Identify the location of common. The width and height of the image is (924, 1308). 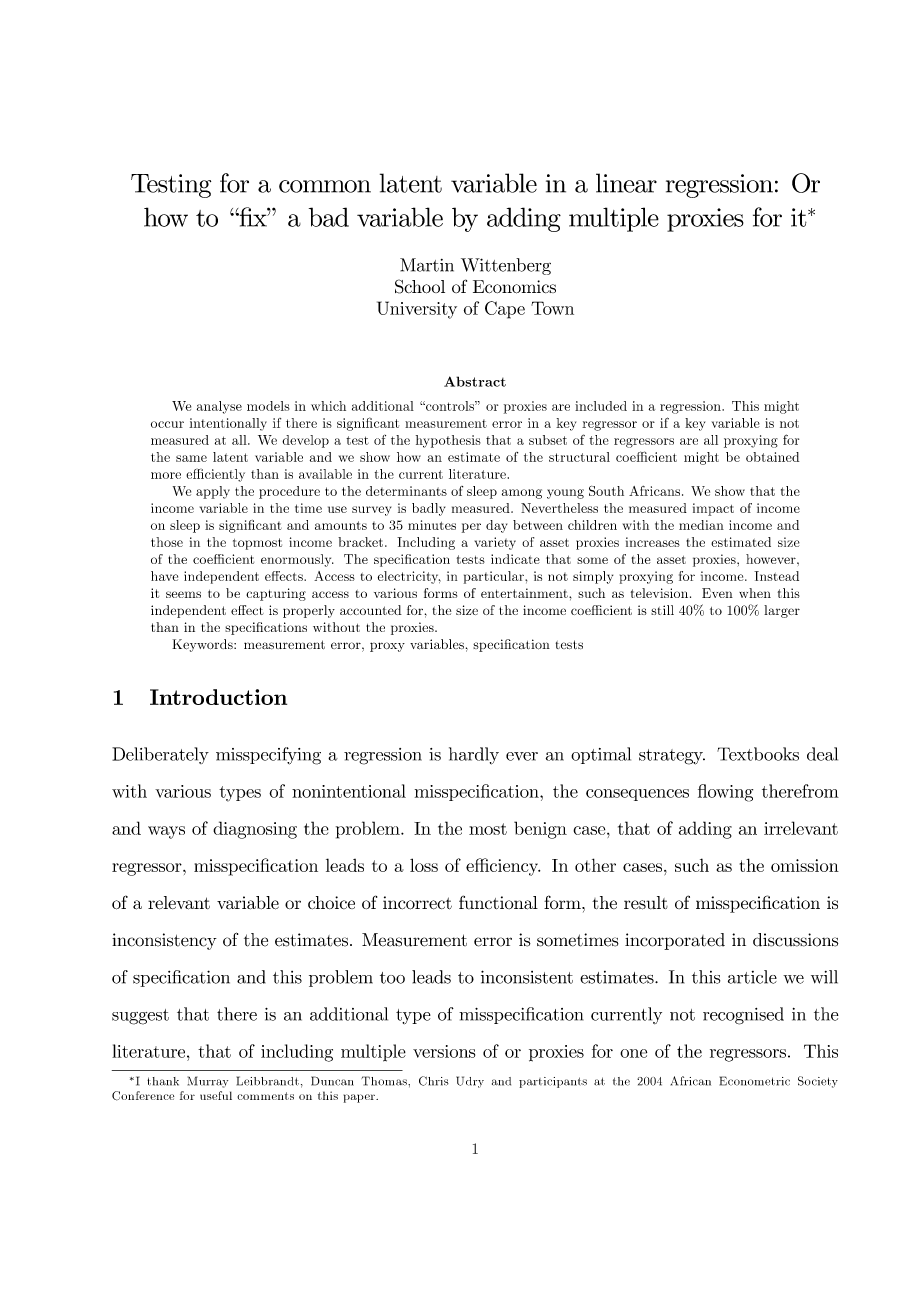
(325, 186).
